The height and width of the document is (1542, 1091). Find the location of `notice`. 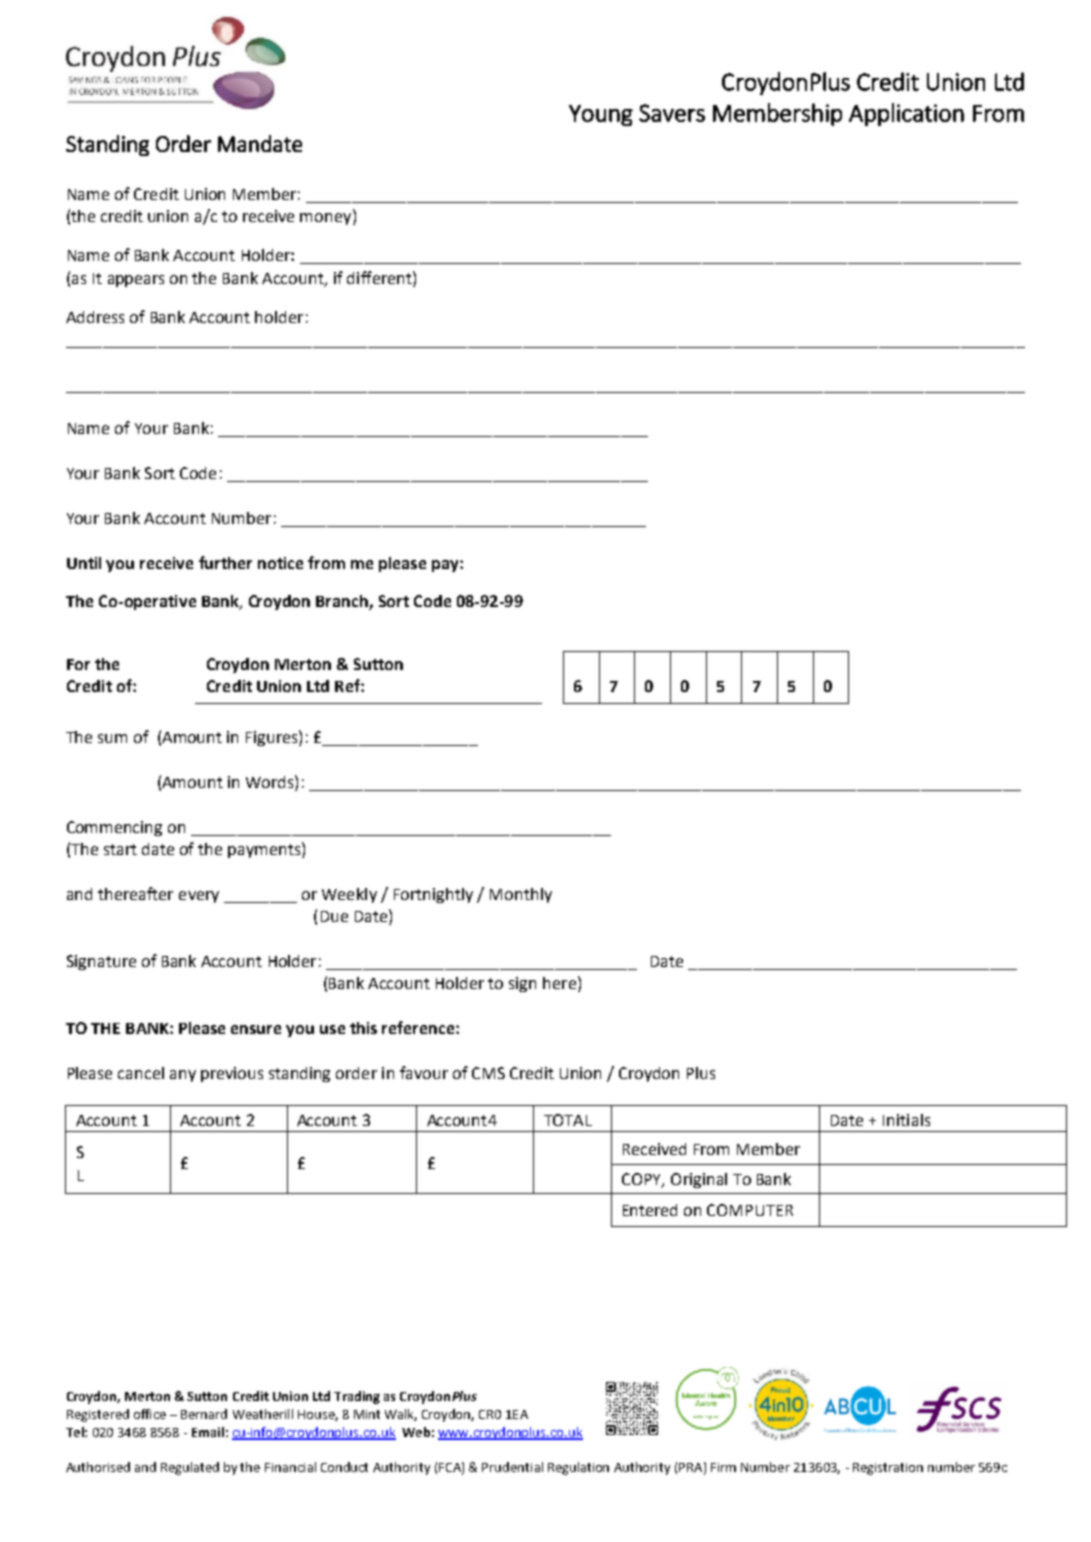

notice is located at coordinates (280, 563).
